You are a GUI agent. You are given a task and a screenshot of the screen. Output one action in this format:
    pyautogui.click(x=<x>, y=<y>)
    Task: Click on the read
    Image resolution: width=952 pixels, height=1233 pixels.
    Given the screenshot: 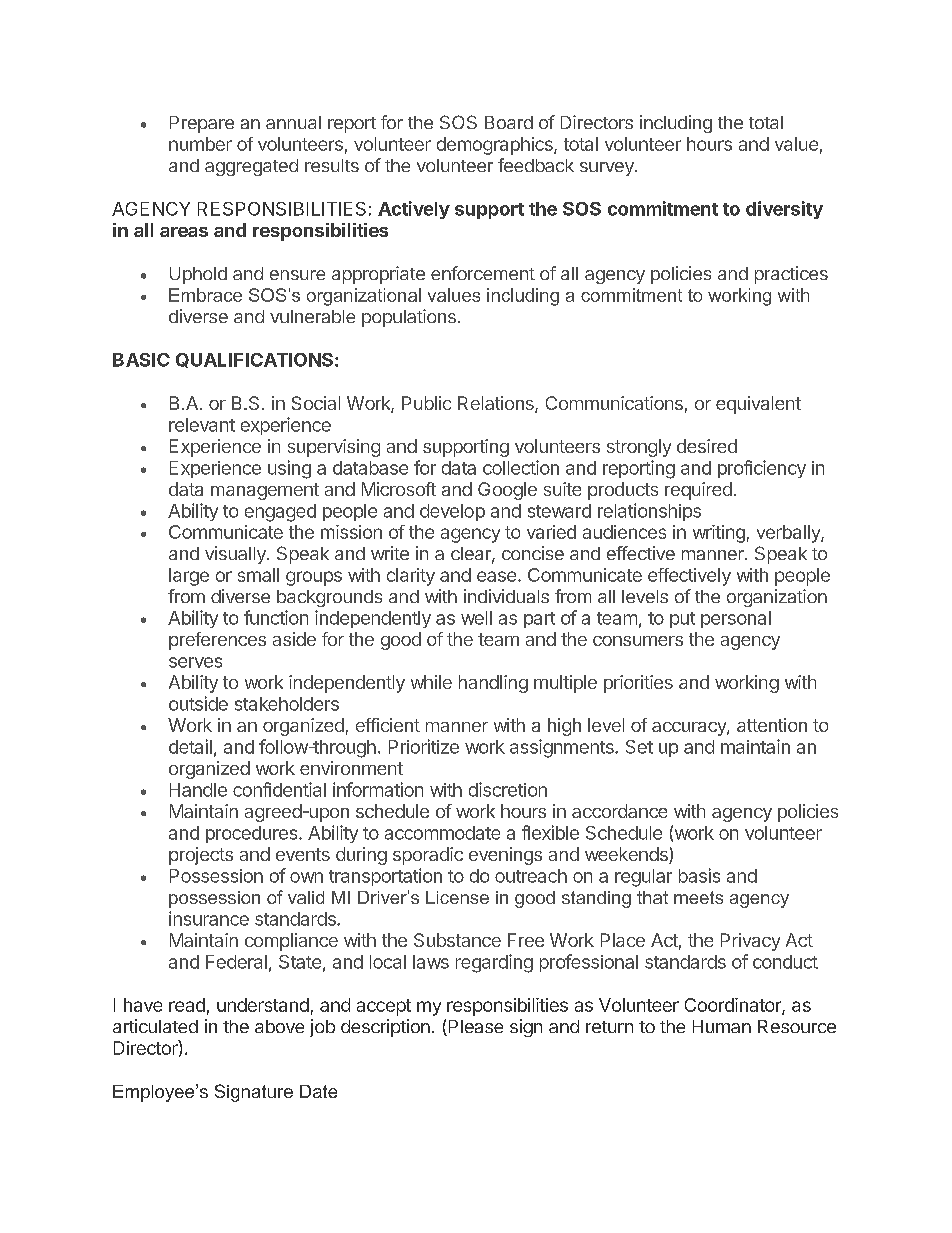 What is the action you would take?
    pyautogui.click(x=187, y=1005)
